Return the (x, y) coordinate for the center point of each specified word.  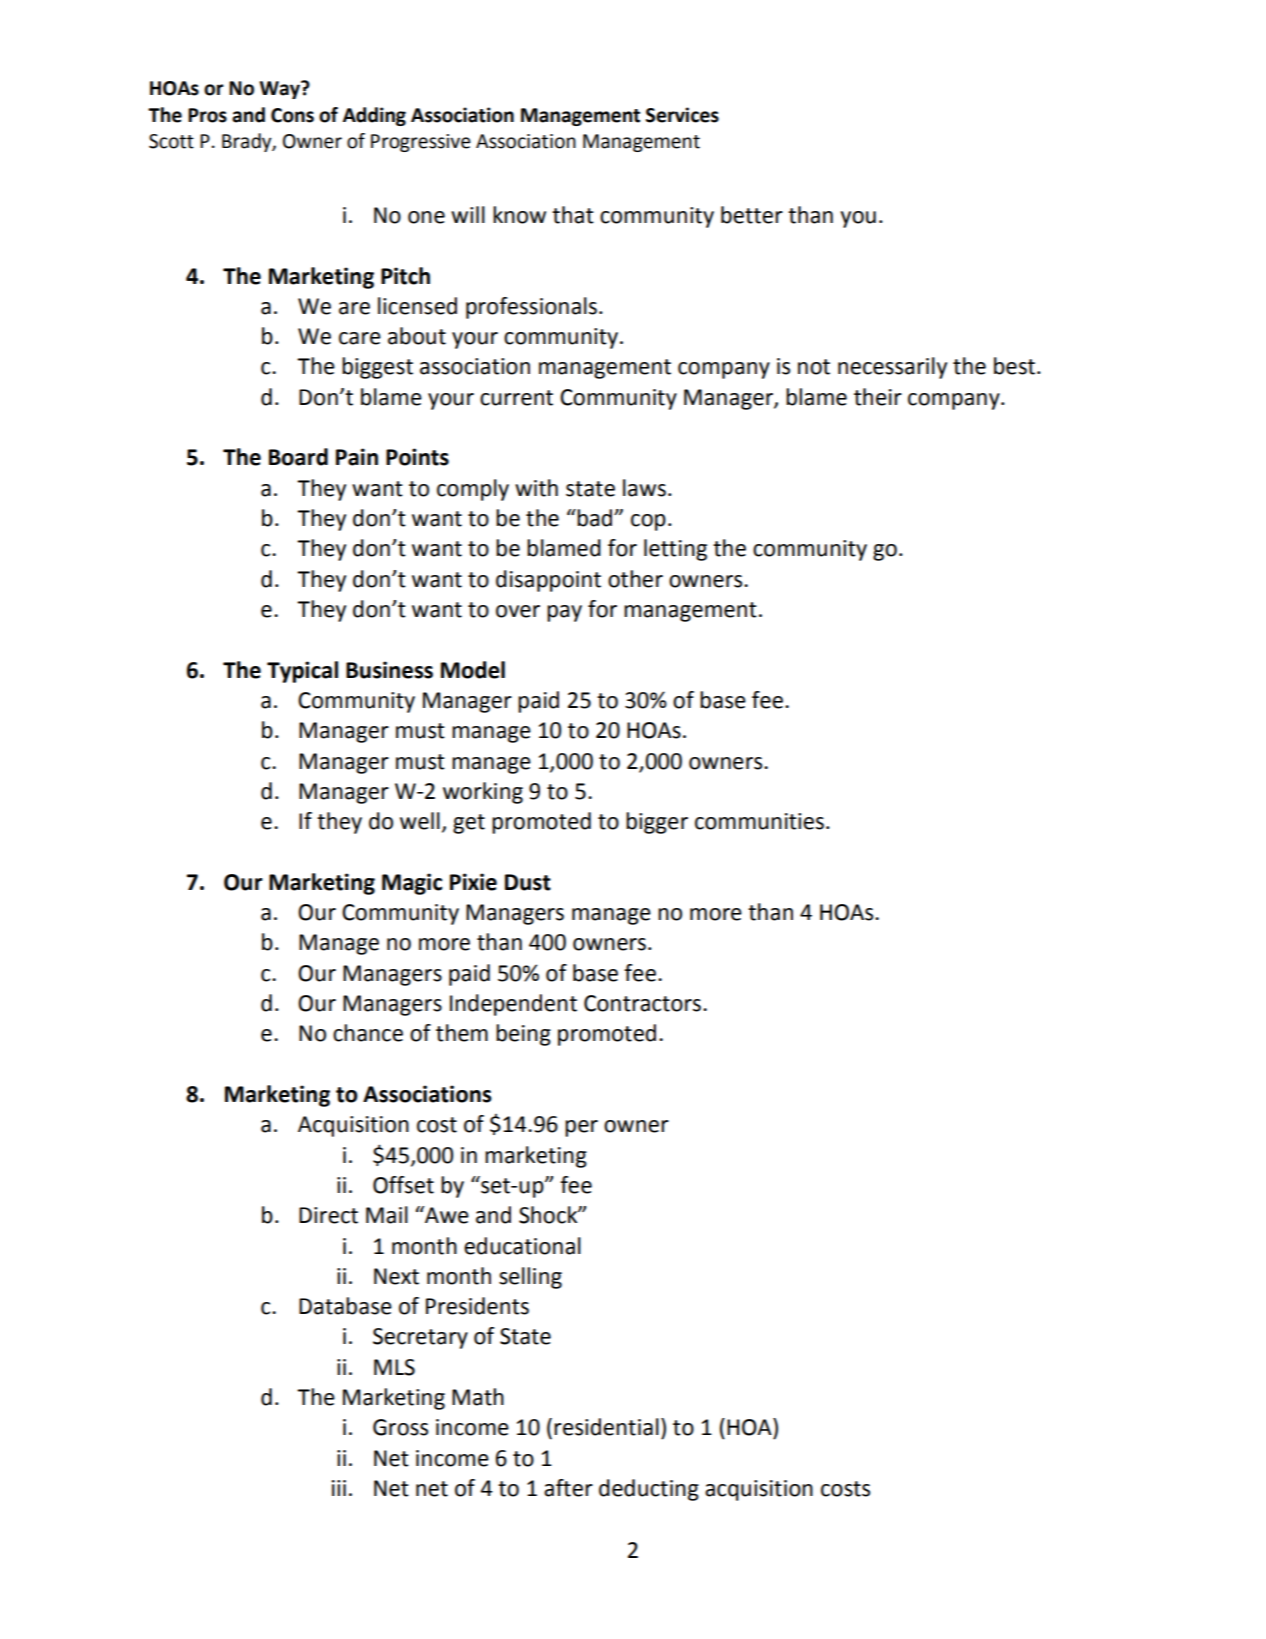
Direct (328, 1215)
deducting (649, 1490)
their (878, 397)
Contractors (642, 1003)
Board (298, 457)
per (581, 1128)
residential (606, 1427)
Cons (292, 115)
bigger (657, 823)
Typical (302, 672)
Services (682, 115)
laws (644, 488)
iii (339, 1488)
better (752, 215)
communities (759, 821)
